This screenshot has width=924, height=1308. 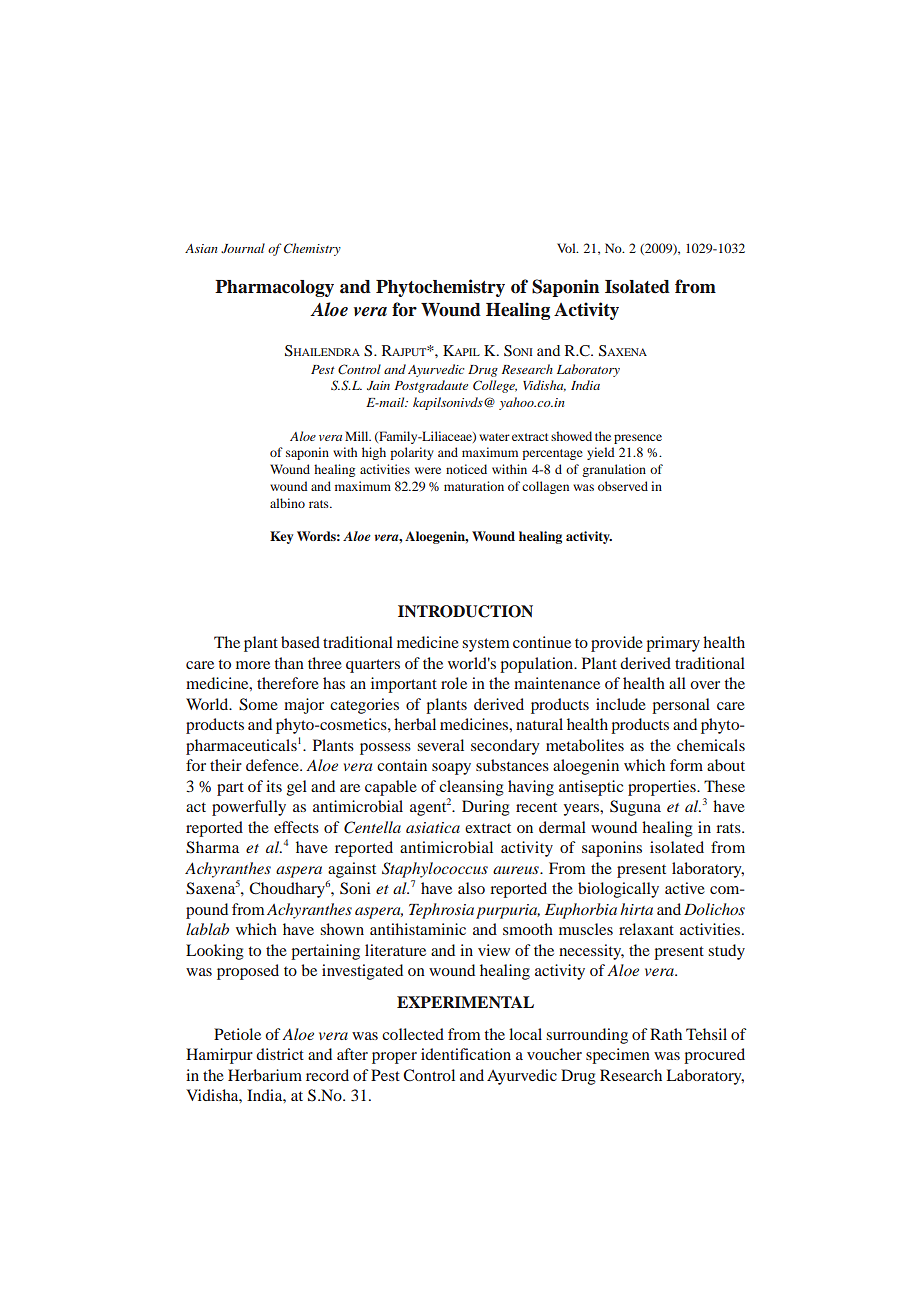 I want to click on role, so click(x=454, y=683).
